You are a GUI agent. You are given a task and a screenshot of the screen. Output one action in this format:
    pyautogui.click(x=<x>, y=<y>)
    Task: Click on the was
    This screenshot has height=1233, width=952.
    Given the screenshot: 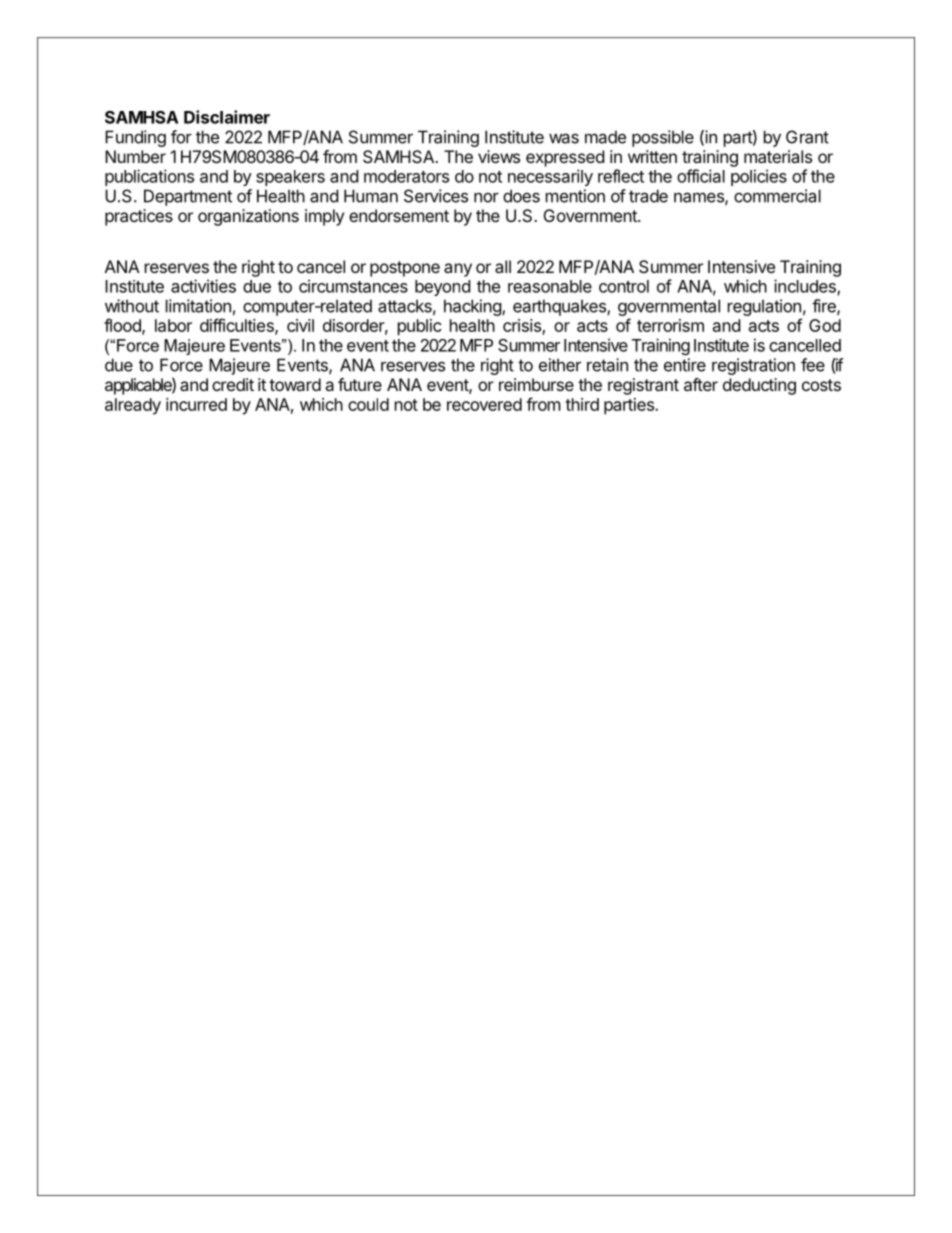 What is the action you would take?
    pyautogui.click(x=564, y=138)
